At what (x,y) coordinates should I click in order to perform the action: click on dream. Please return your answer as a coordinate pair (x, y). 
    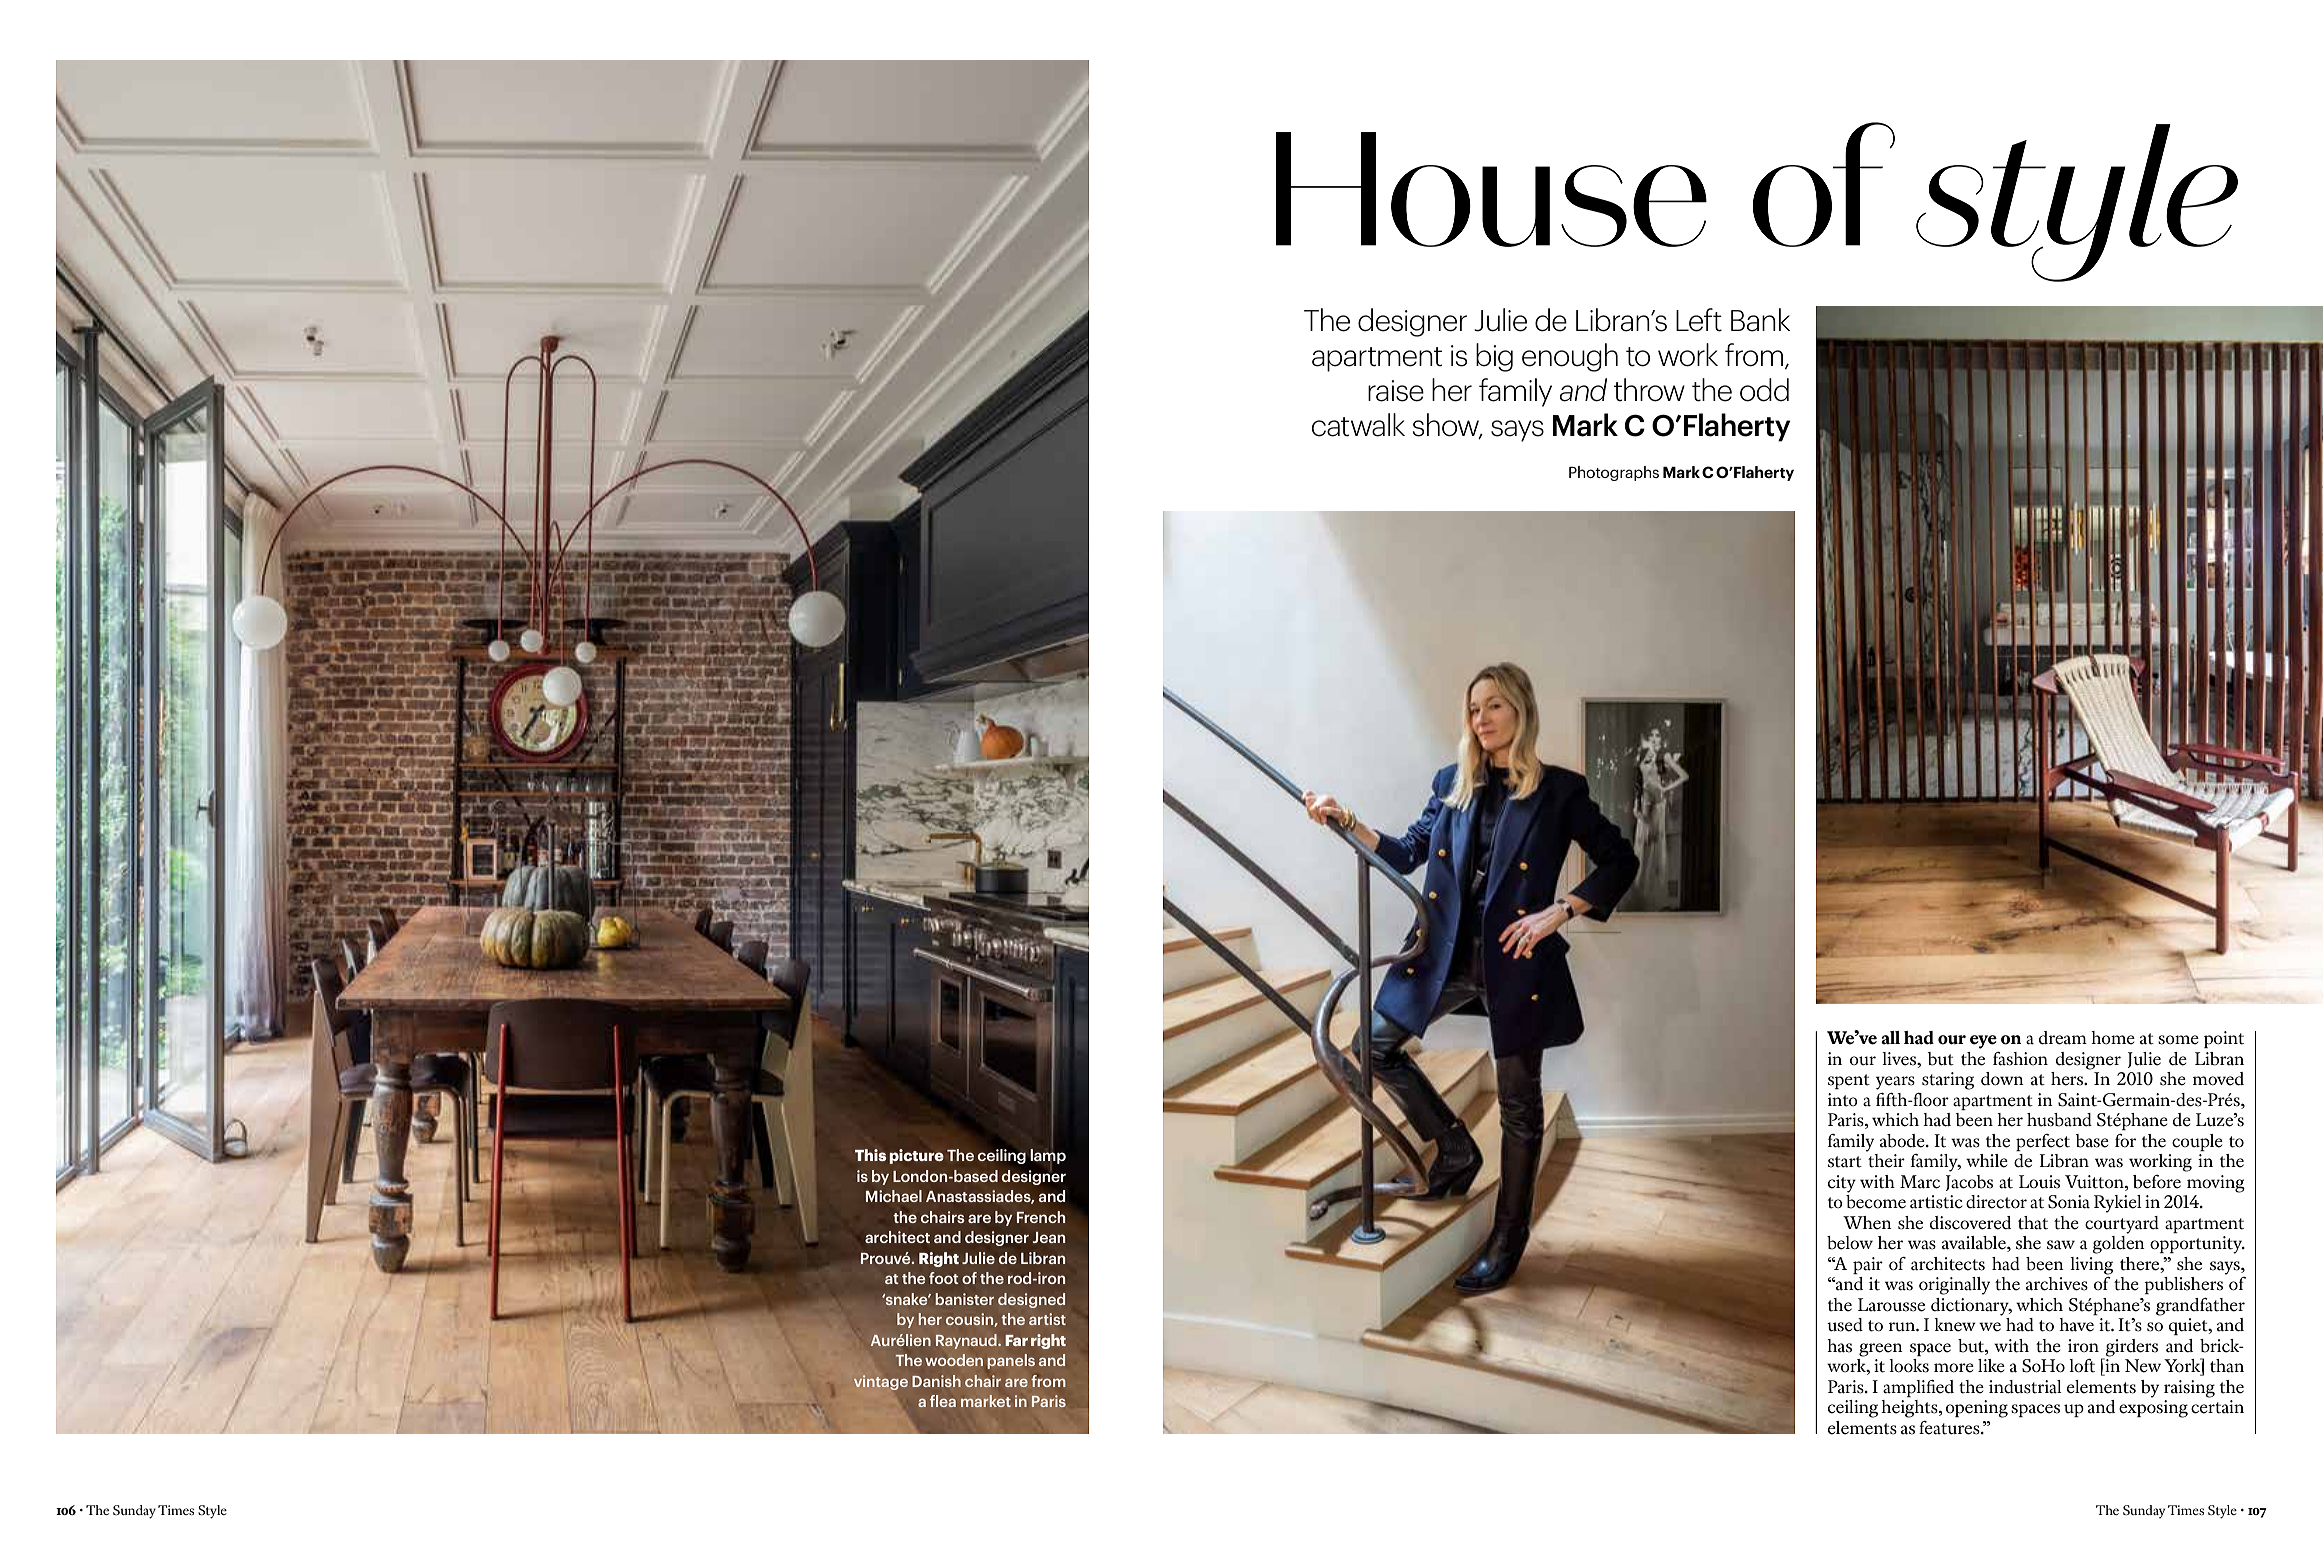
    Looking at the image, I should click on (2063, 1038).
